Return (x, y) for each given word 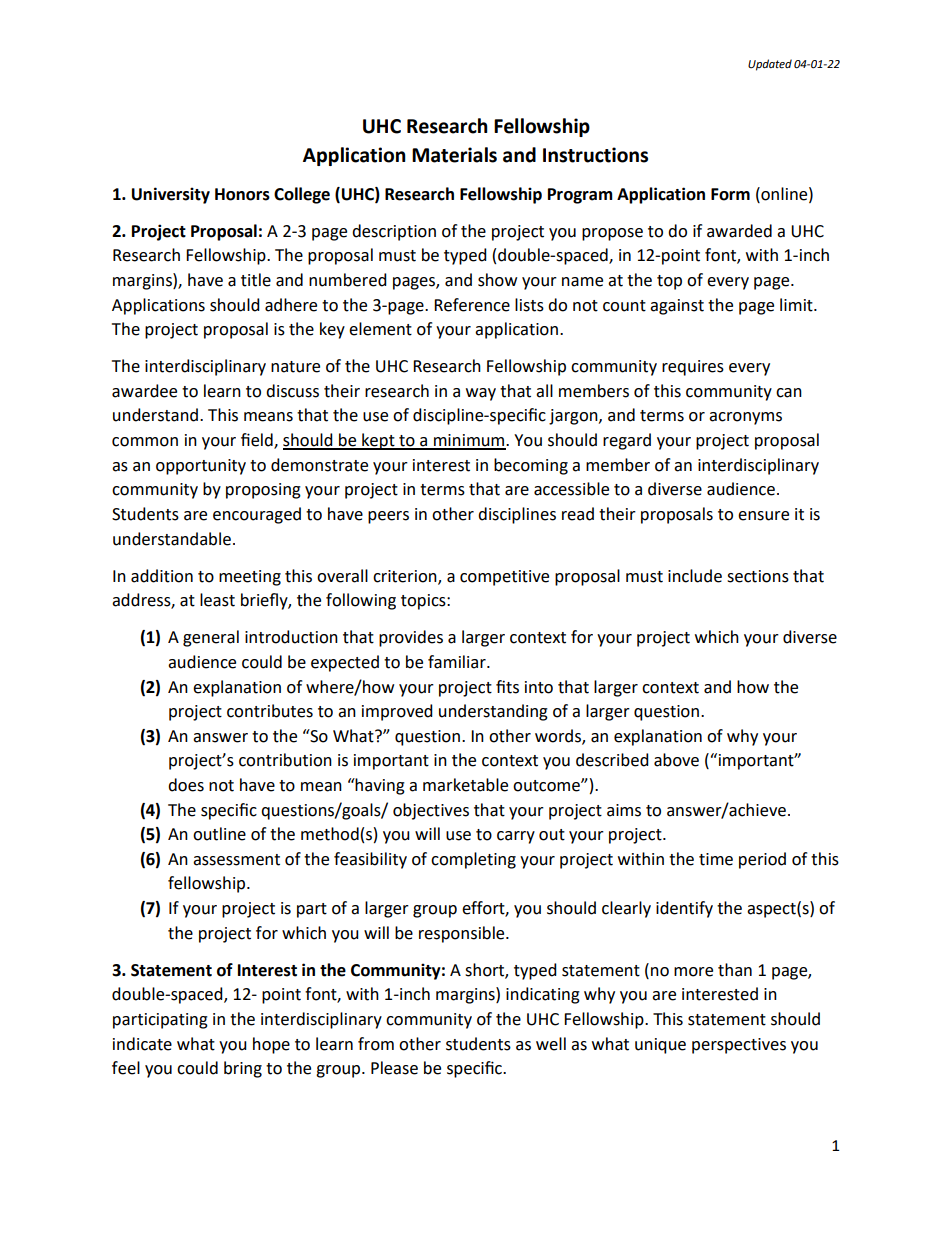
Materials (454, 155)
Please (394, 1068)
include (695, 576)
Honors (242, 194)
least (217, 600)
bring (243, 1069)
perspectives (739, 1046)
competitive (504, 578)
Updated (770, 65)
